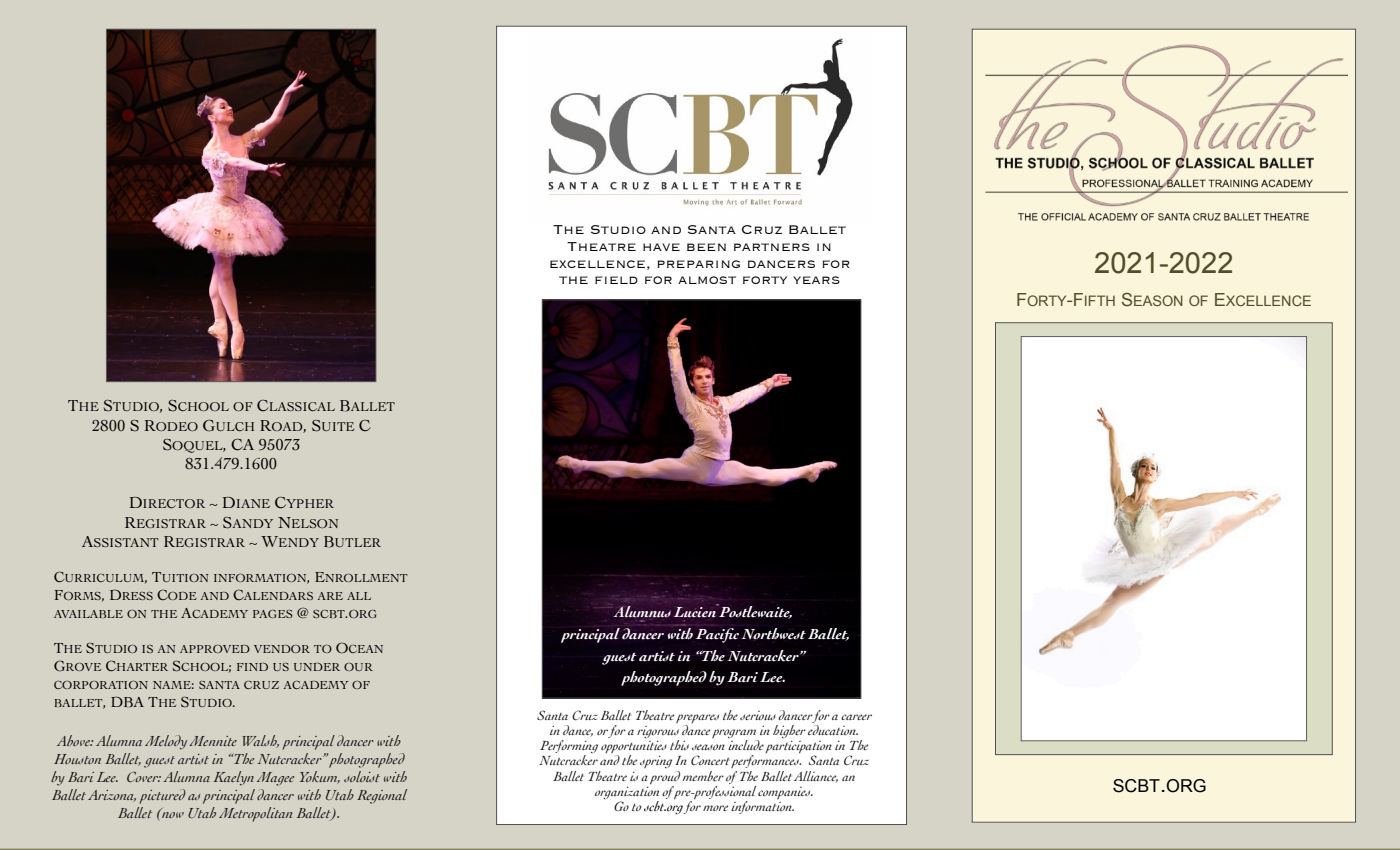 The height and width of the image is (850, 1400). Describe the element at coordinates (816, 280) in the image. I see `years` at that location.
